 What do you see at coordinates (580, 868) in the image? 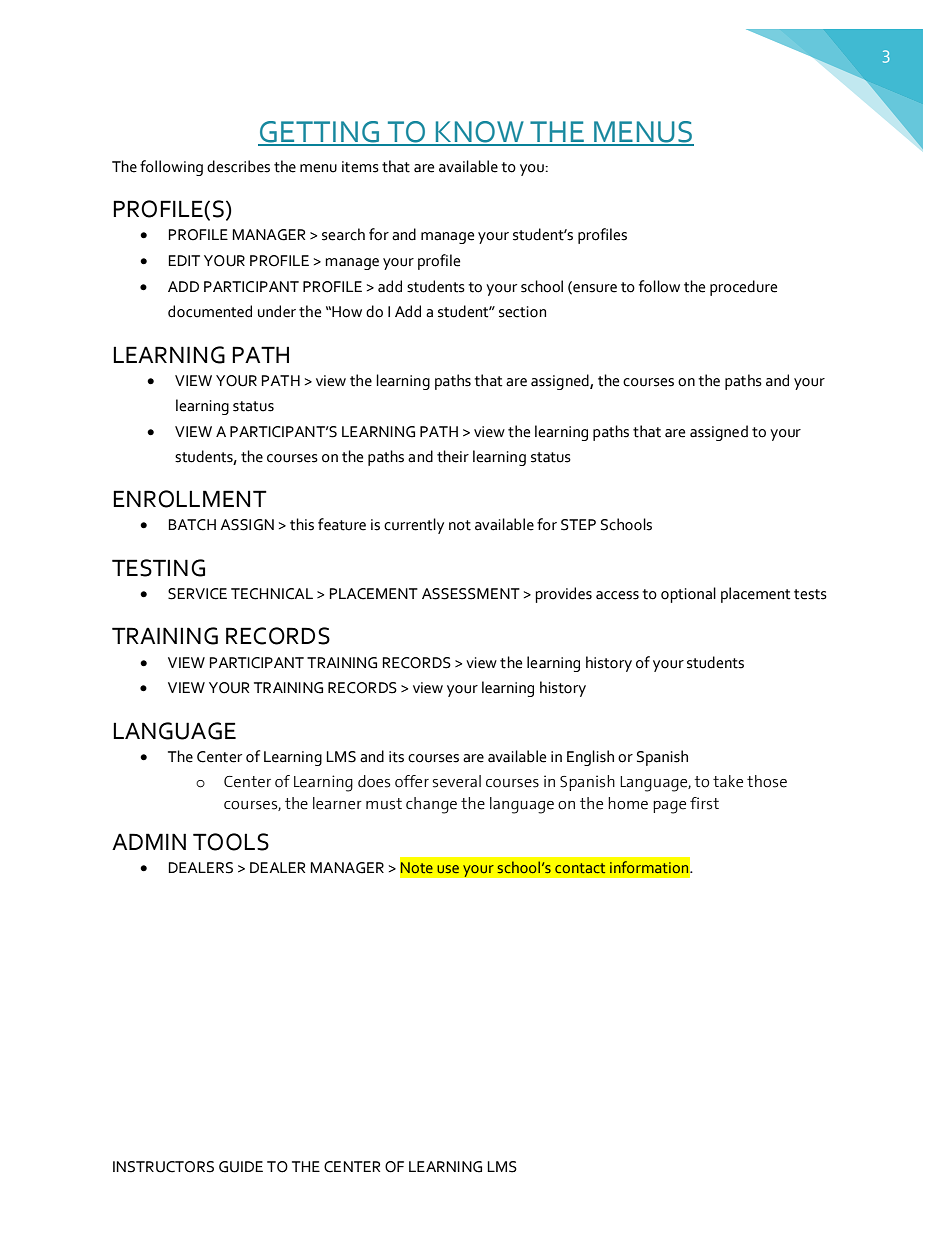
I see `contact` at bounding box center [580, 868].
